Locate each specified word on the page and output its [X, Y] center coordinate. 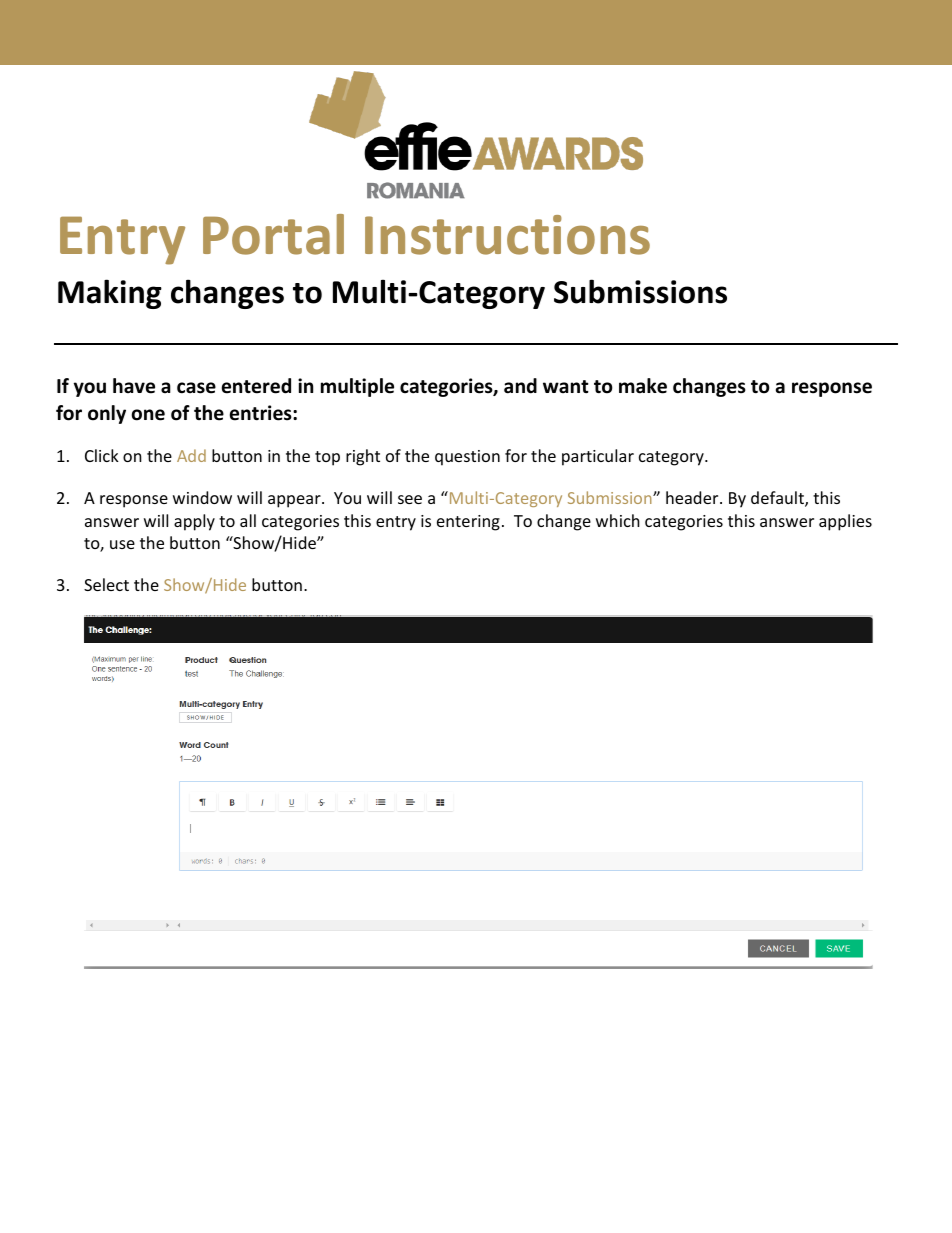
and [520, 386]
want [566, 387]
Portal [273, 234]
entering [468, 523]
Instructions [507, 235]
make [643, 386]
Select [106, 584]
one [148, 415]
